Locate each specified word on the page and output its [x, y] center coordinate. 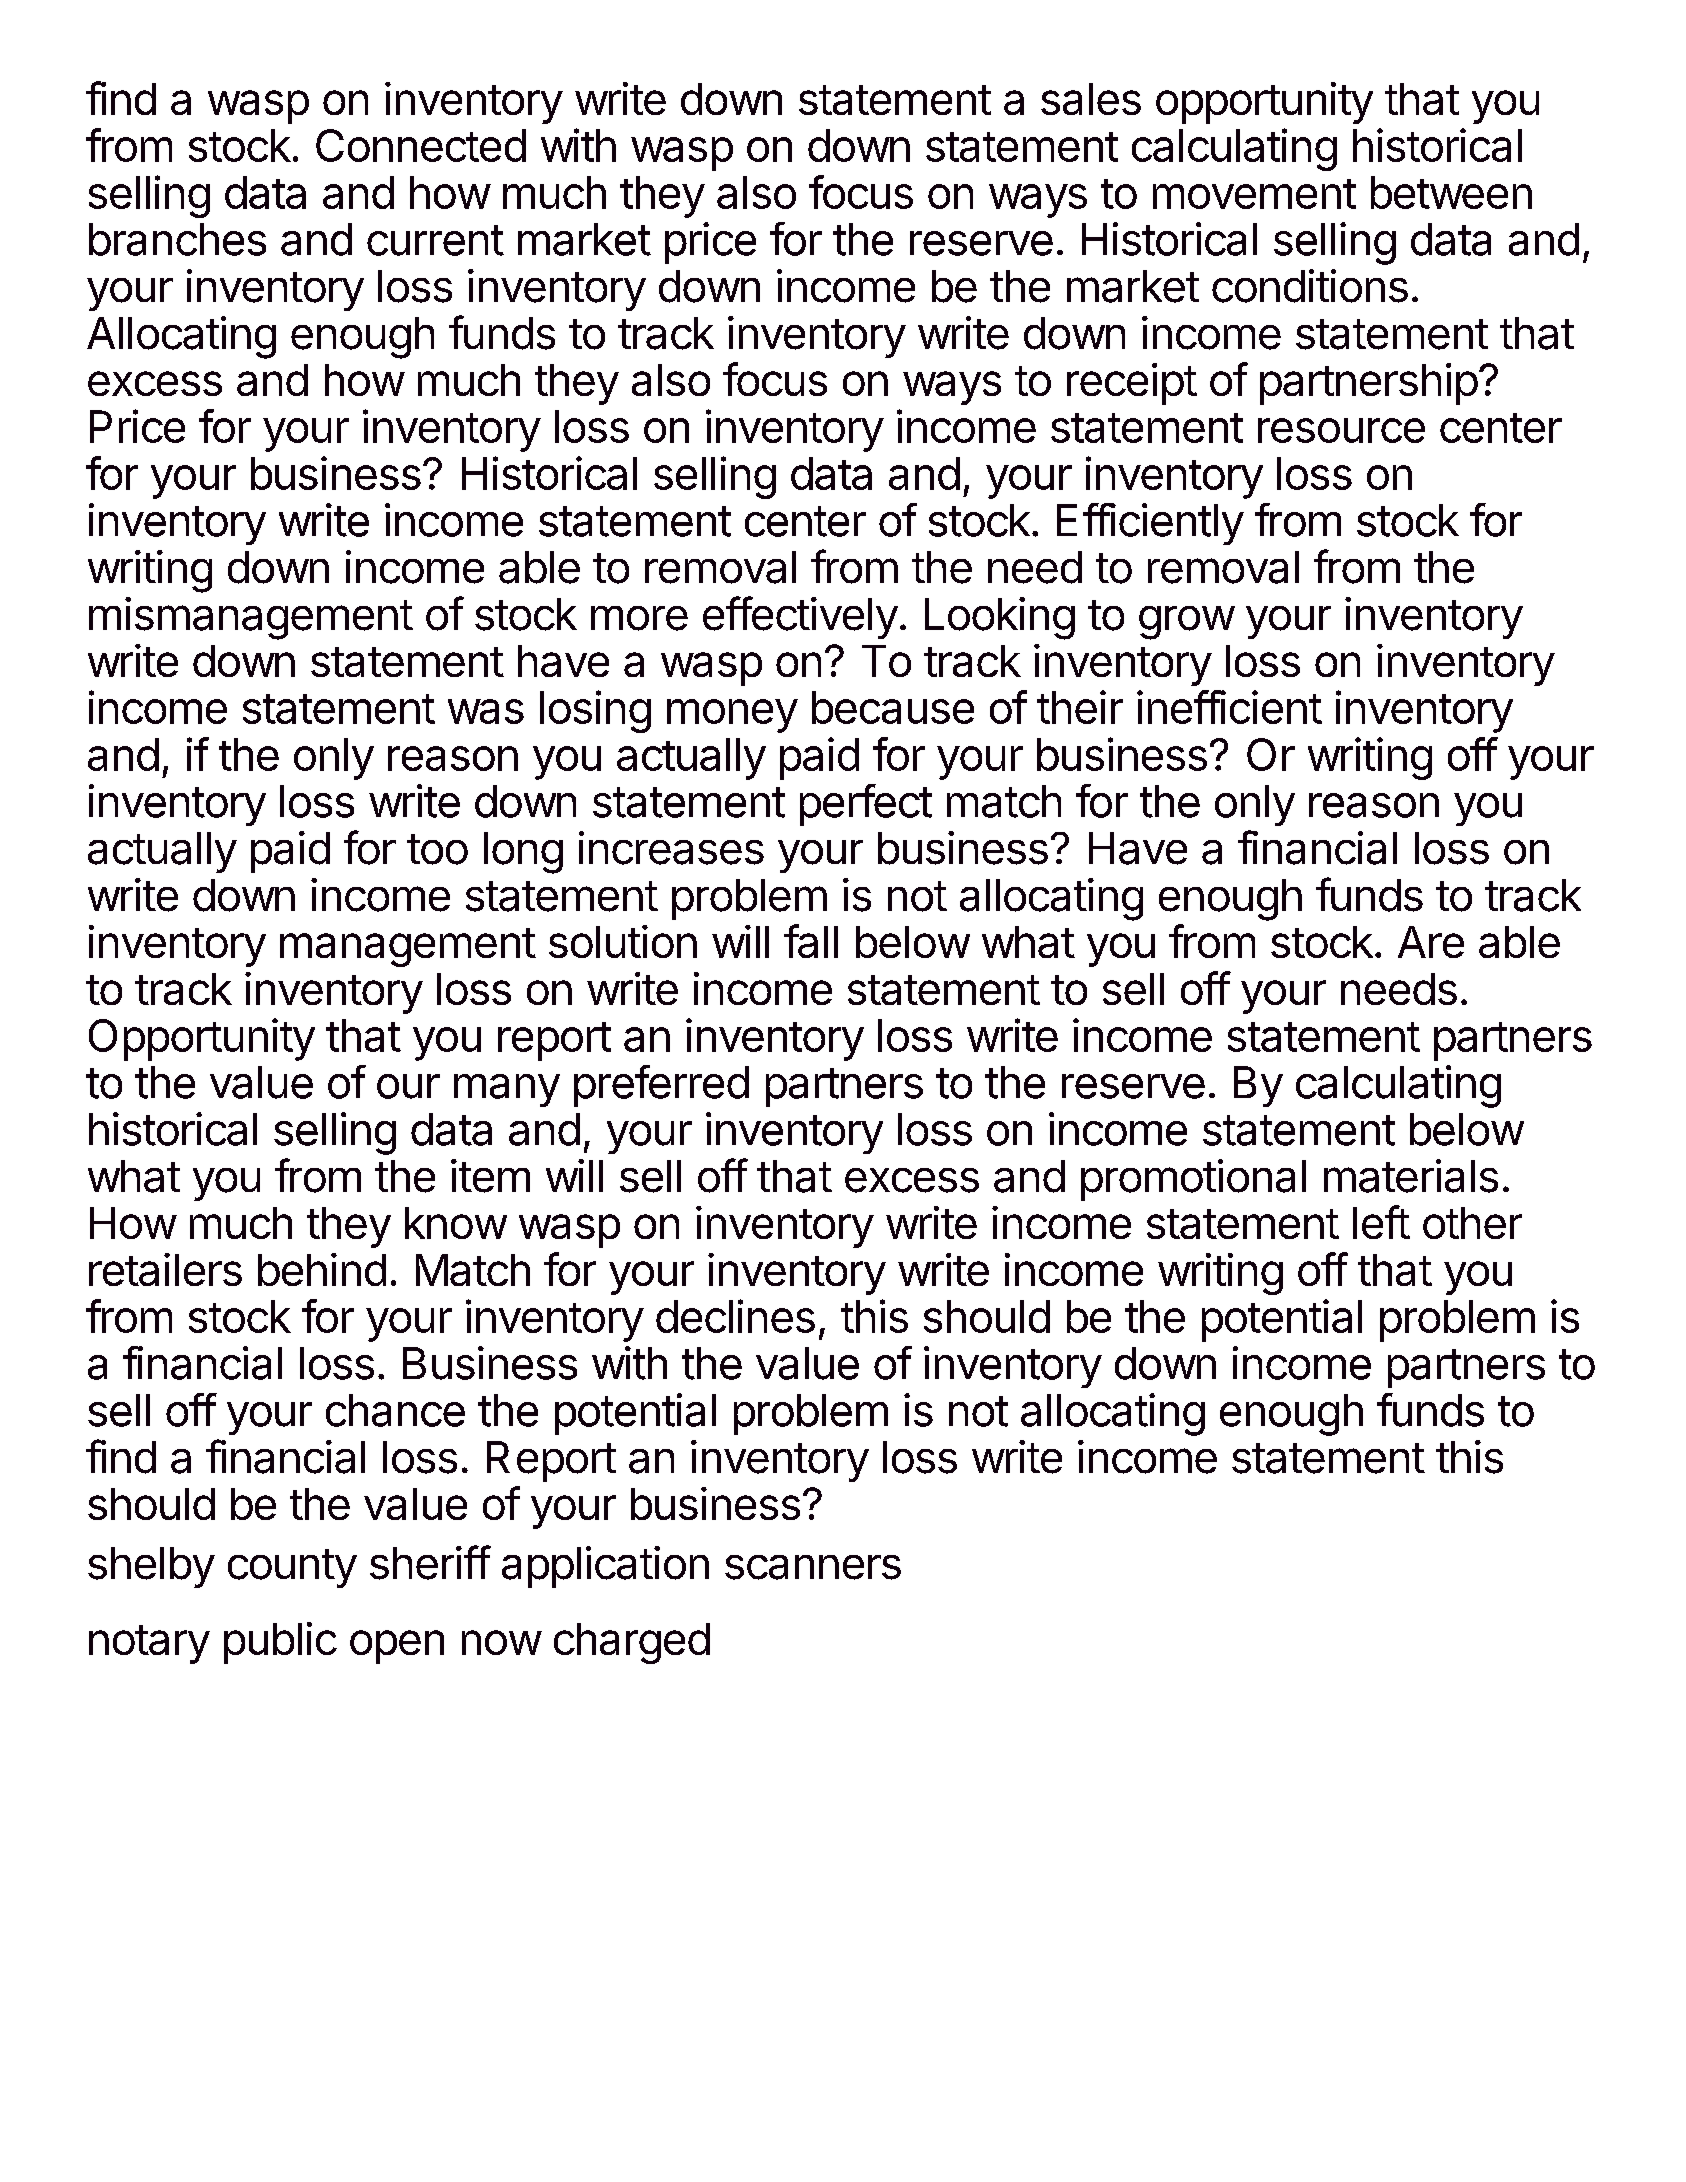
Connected [421, 145]
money [732, 716]
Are [1431, 942]
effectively [800, 617]
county [292, 1568]
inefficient [1229, 707]
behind [322, 1269]
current [435, 240]
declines [735, 1316]
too [437, 849]
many [507, 1090]
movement [1254, 194]
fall [811, 941]
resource [1341, 430]
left [1381, 1222]
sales [1091, 99]
